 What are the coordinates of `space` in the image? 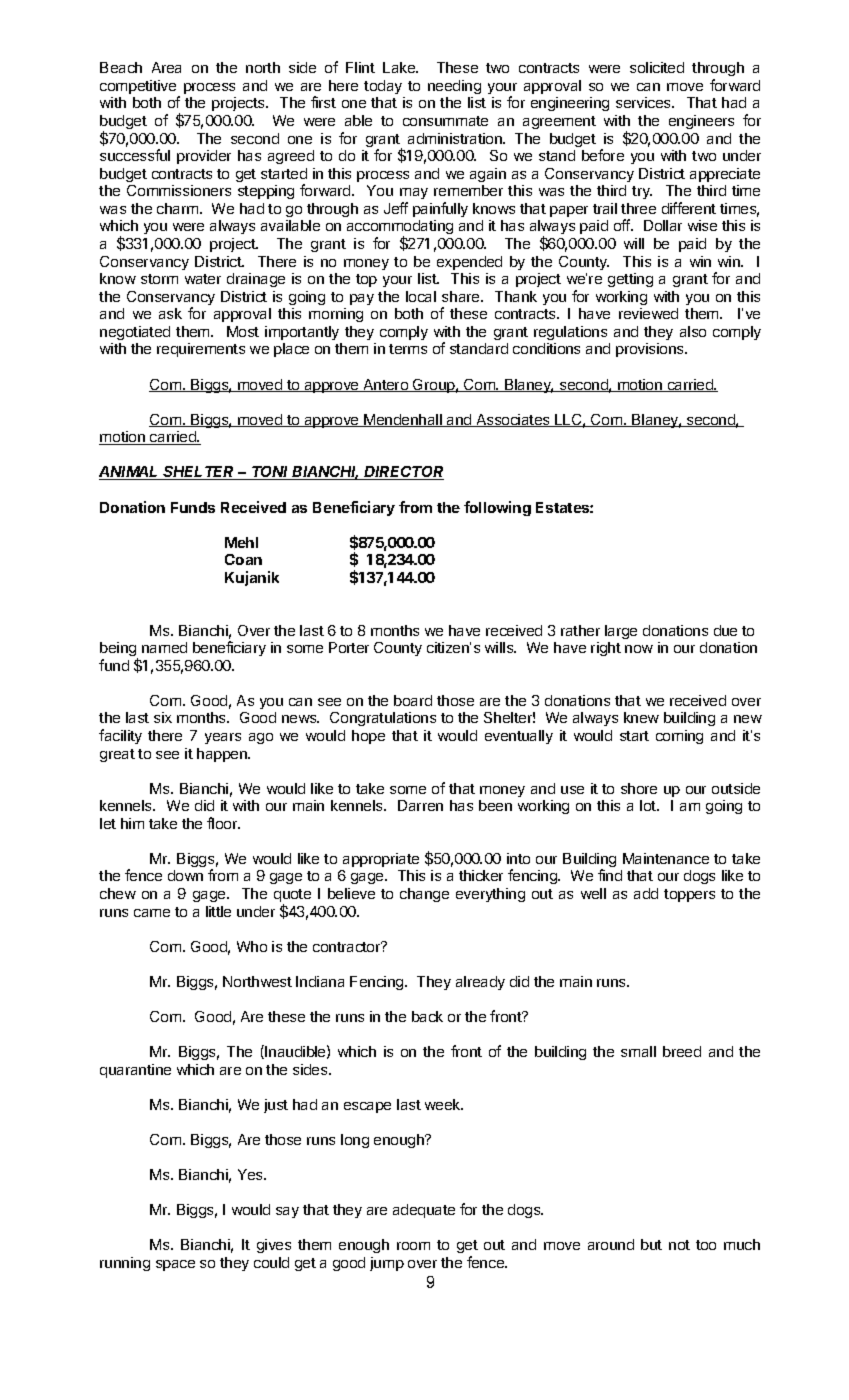 It's located at (175, 1265).
